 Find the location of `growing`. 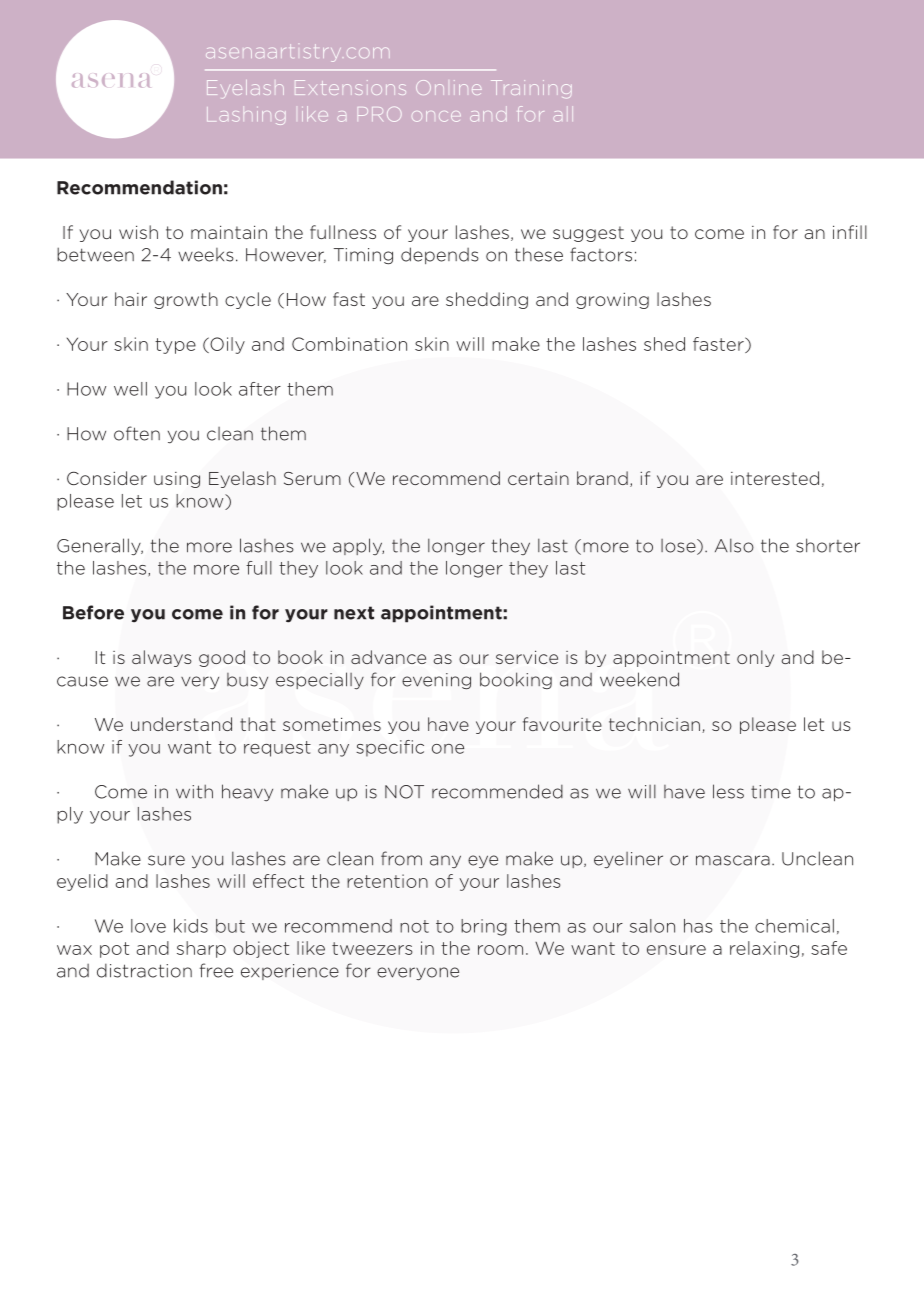

growing is located at coordinates (612, 301).
